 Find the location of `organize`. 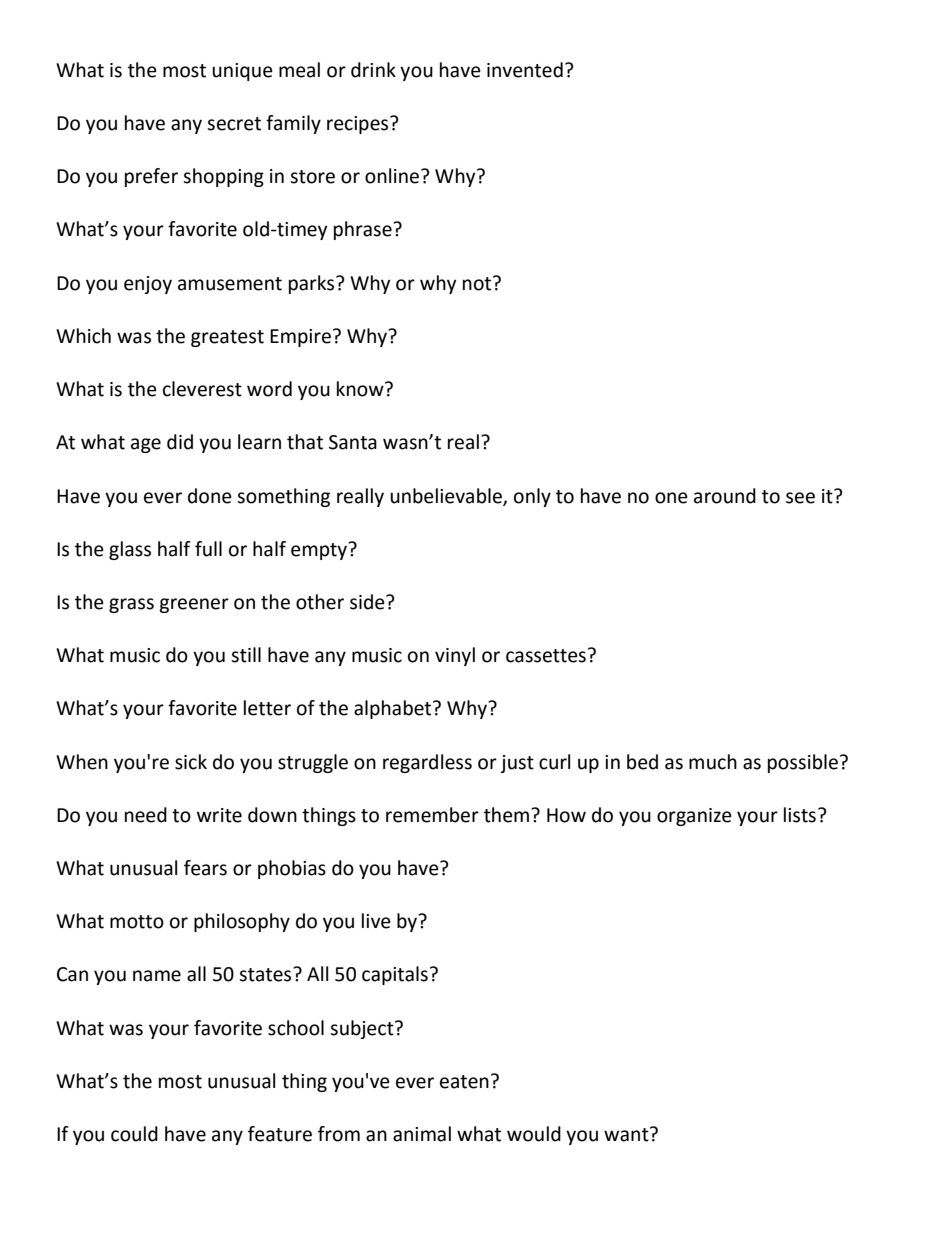

organize is located at coordinates (694, 817).
